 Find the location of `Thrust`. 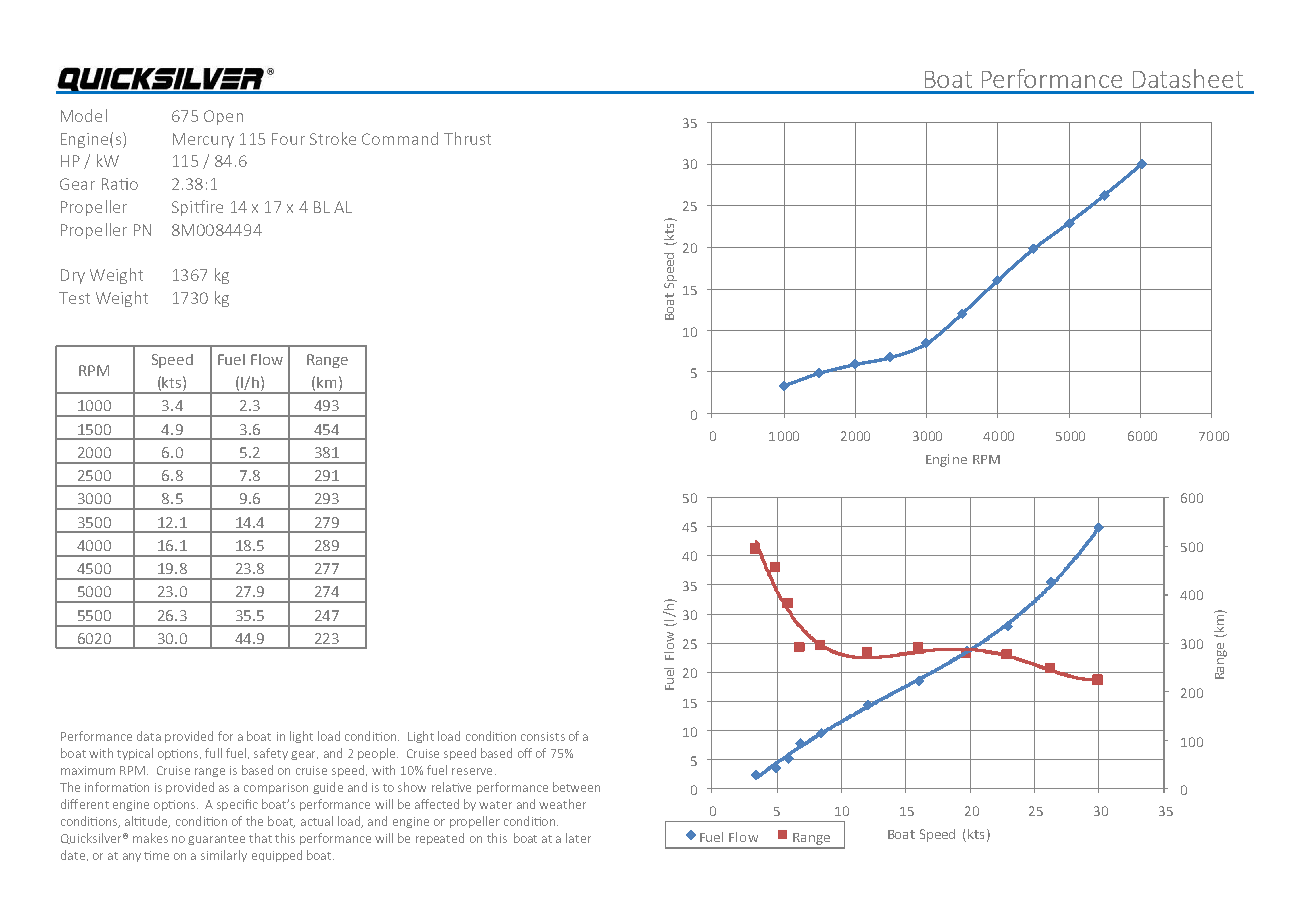

Thrust is located at coordinates (467, 138).
